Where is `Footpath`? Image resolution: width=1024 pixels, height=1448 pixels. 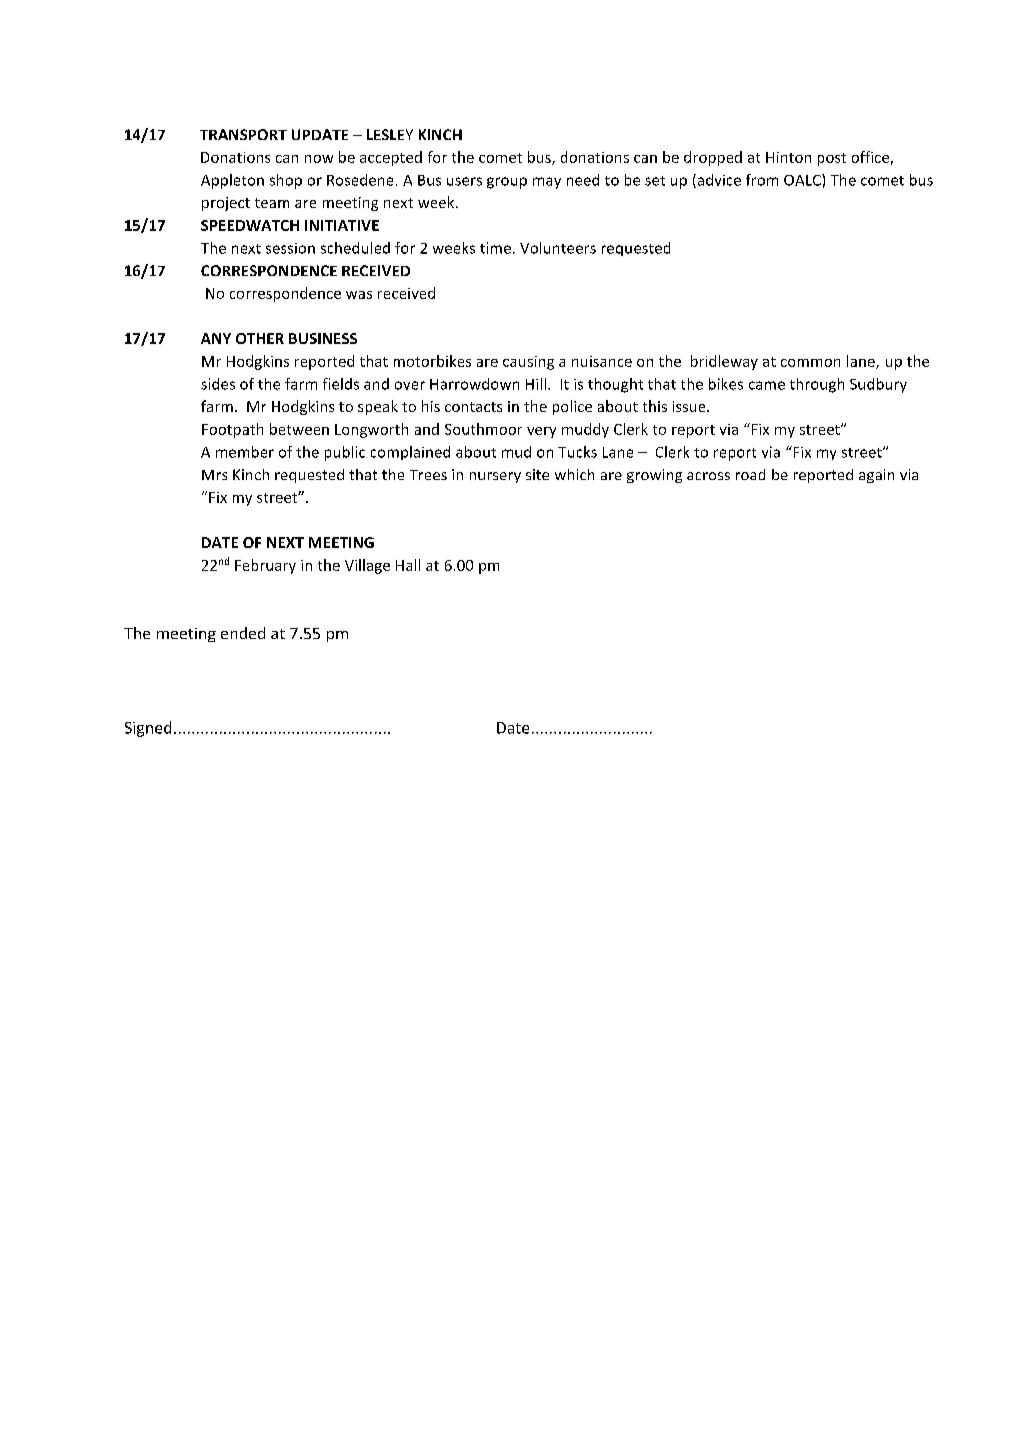
Footpath is located at coordinates (232, 430).
